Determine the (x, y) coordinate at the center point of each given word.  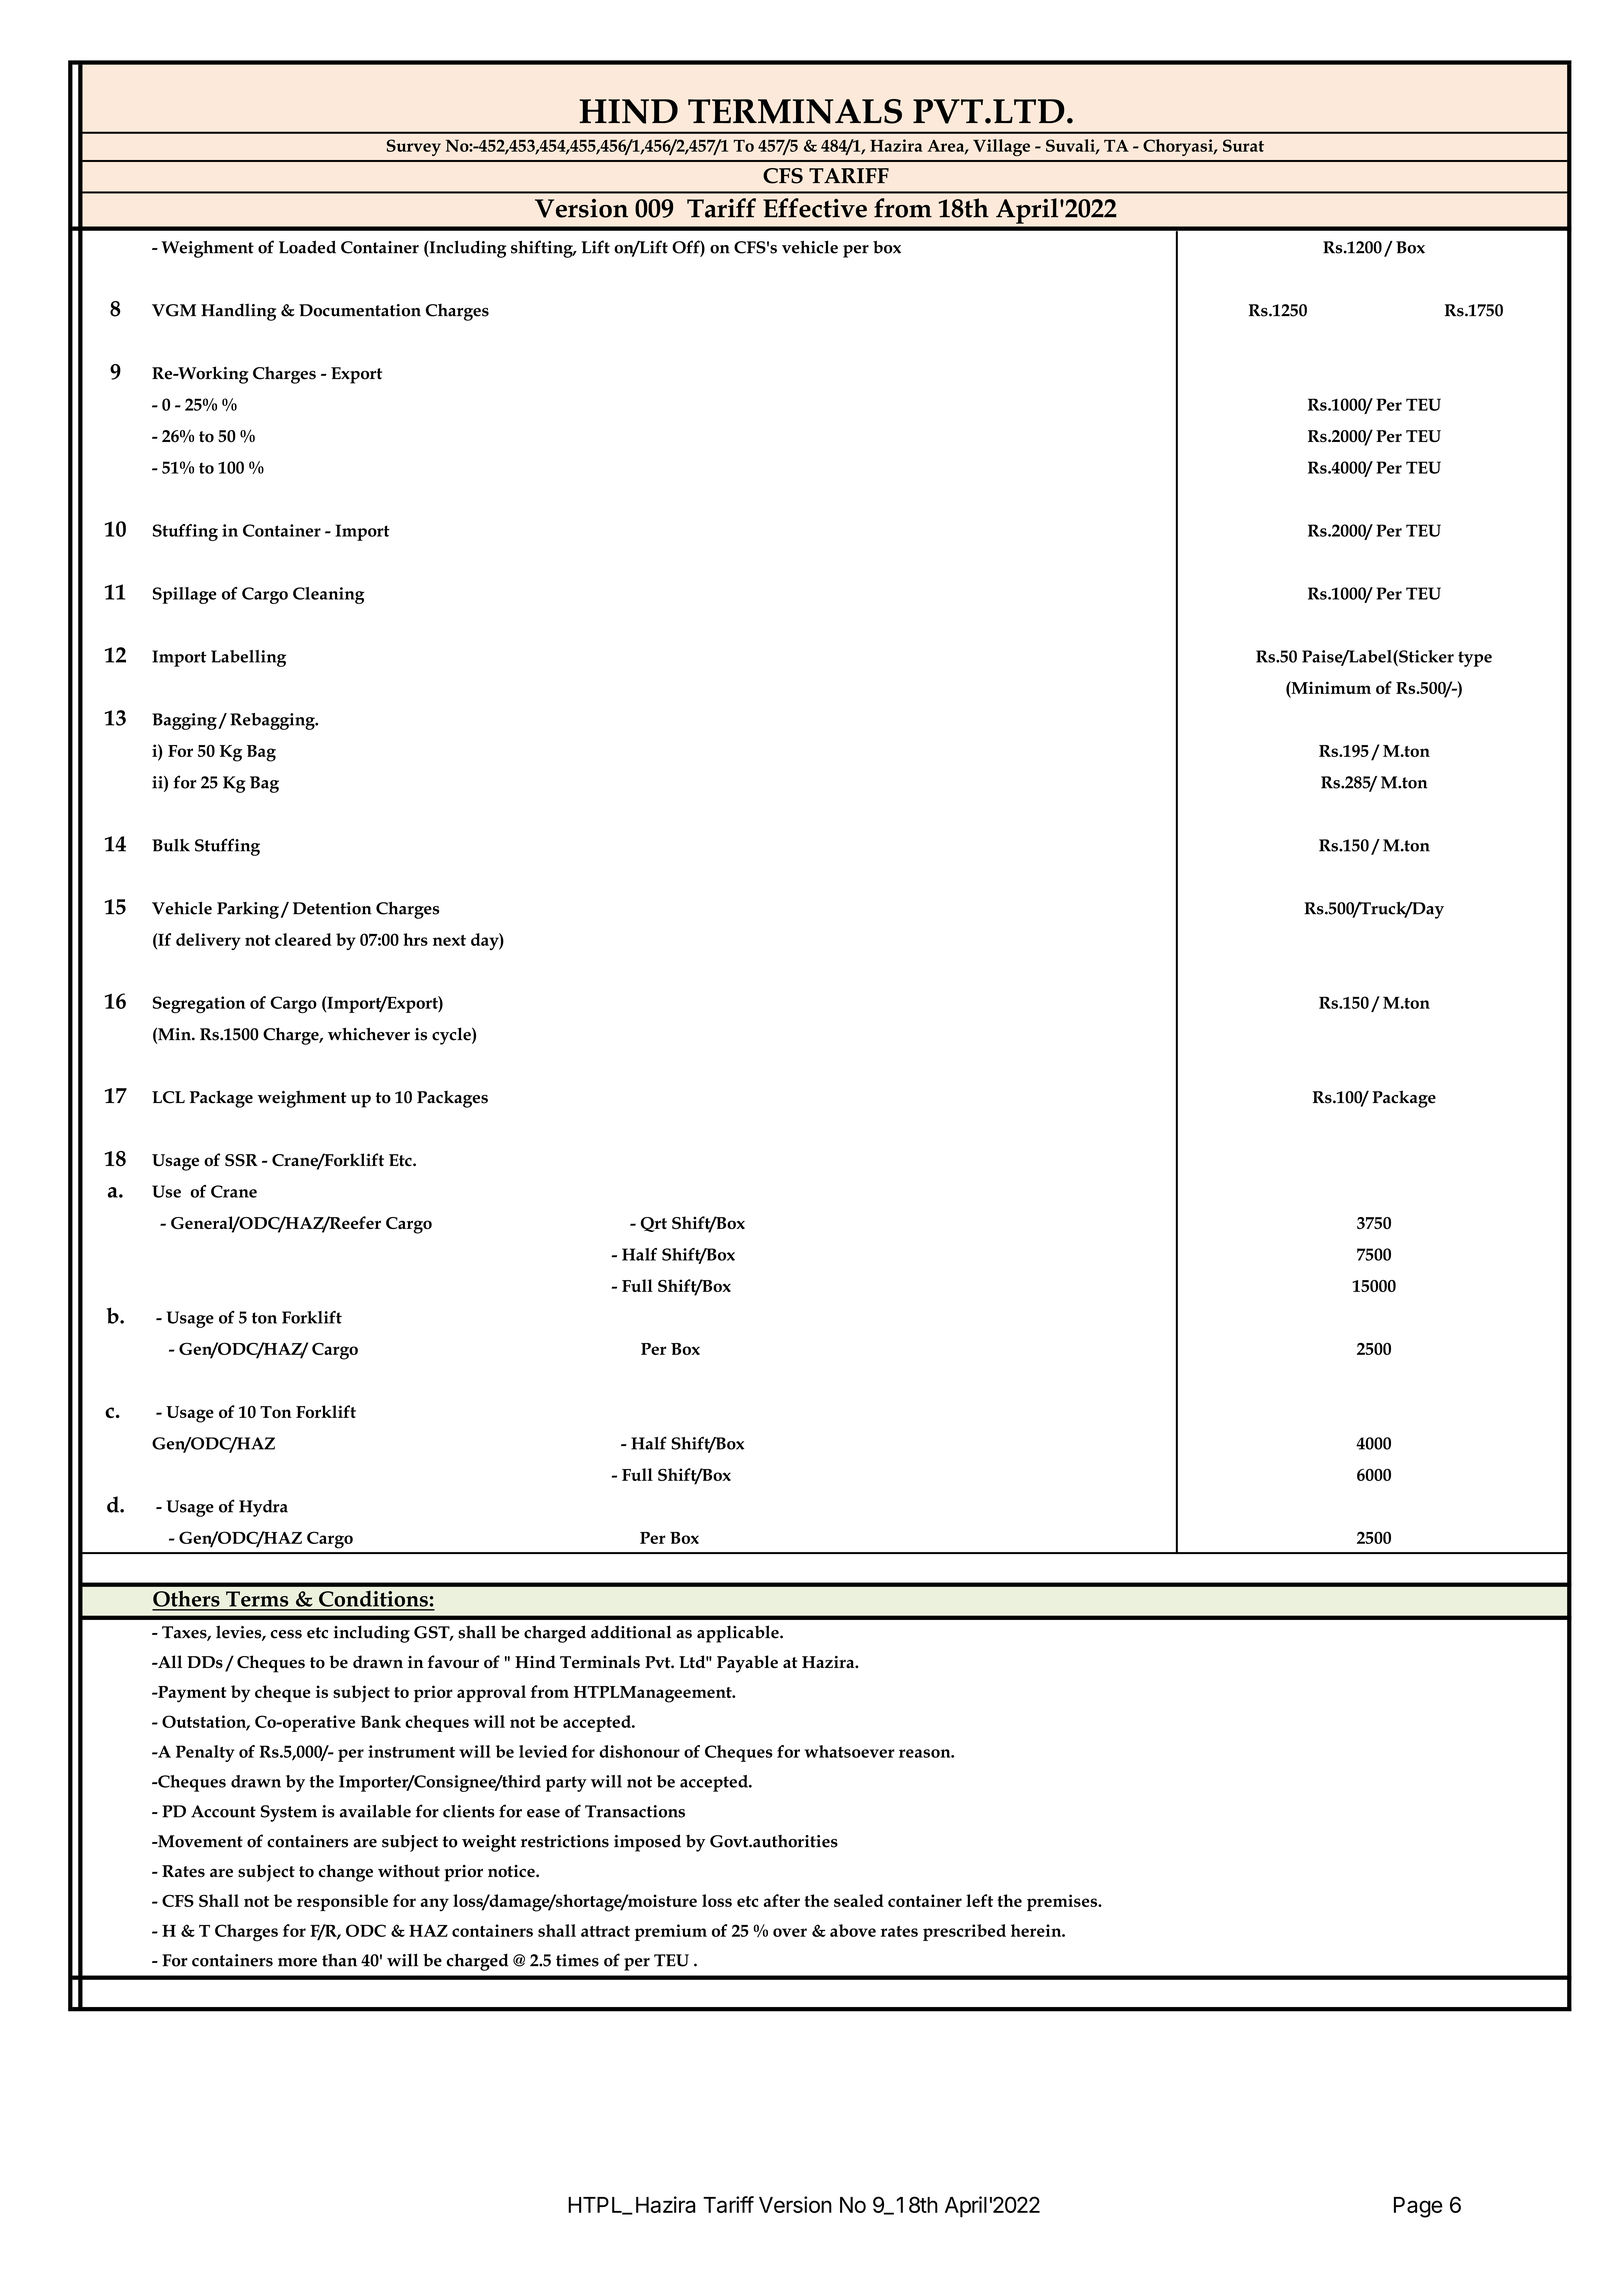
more (297, 1962)
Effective (815, 208)
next (449, 940)
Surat (1243, 145)
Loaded (307, 247)
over (790, 1932)
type (1475, 659)
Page (1418, 2207)
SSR (241, 1160)
